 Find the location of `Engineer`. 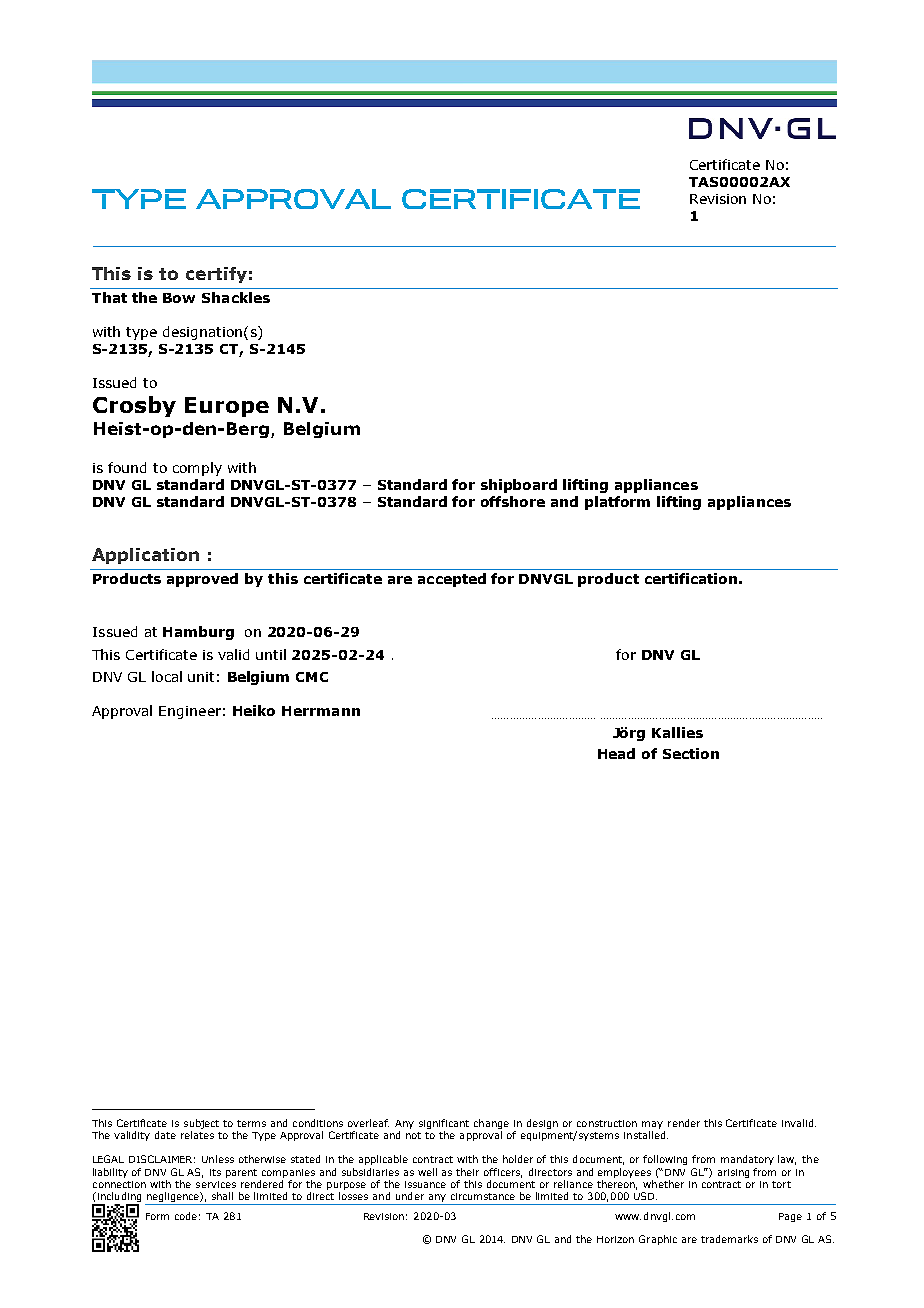

Engineer is located at coordinates (190, 712).
